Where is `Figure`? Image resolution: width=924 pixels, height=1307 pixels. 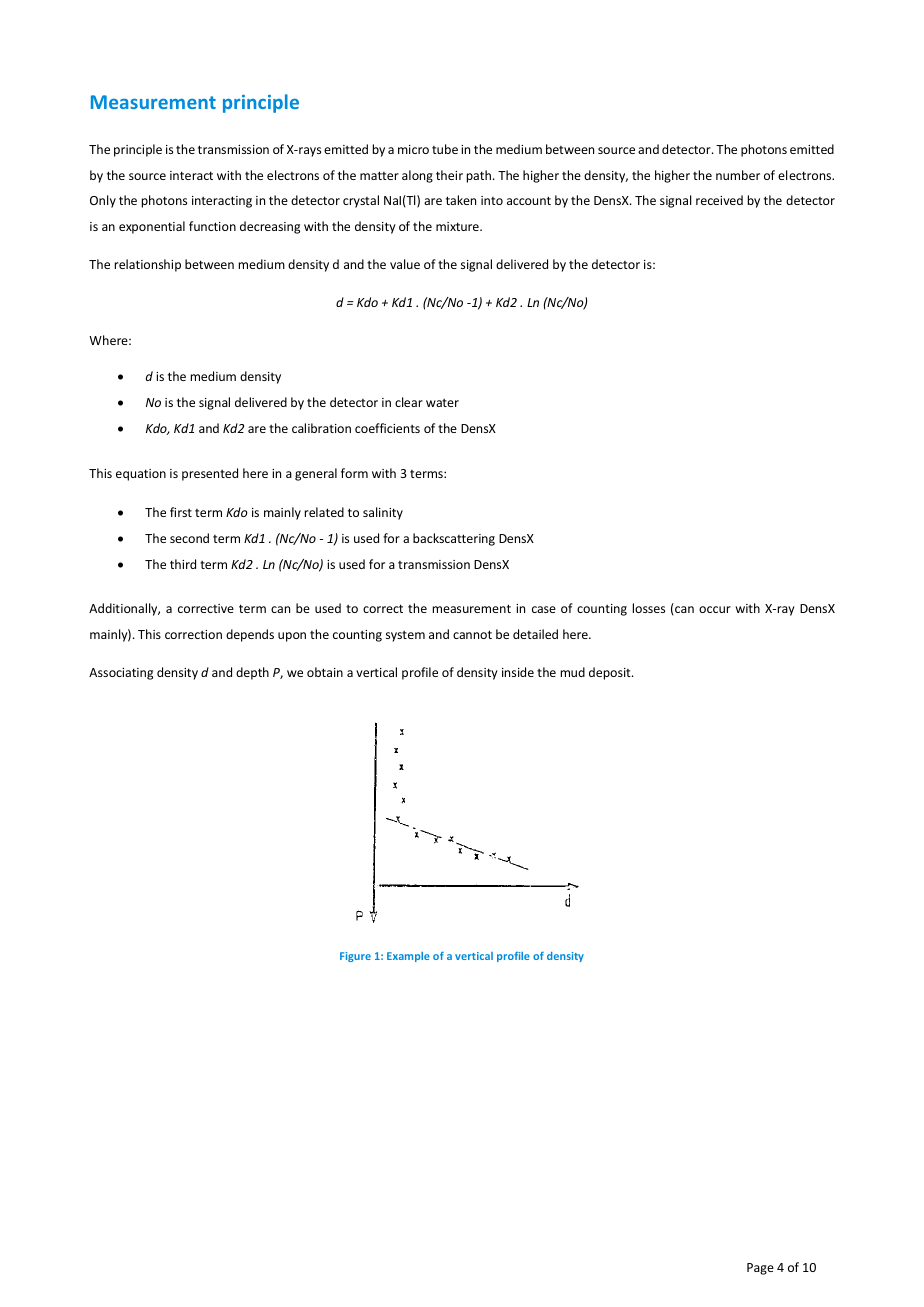 Figure is located at coordinates (355, 957).
